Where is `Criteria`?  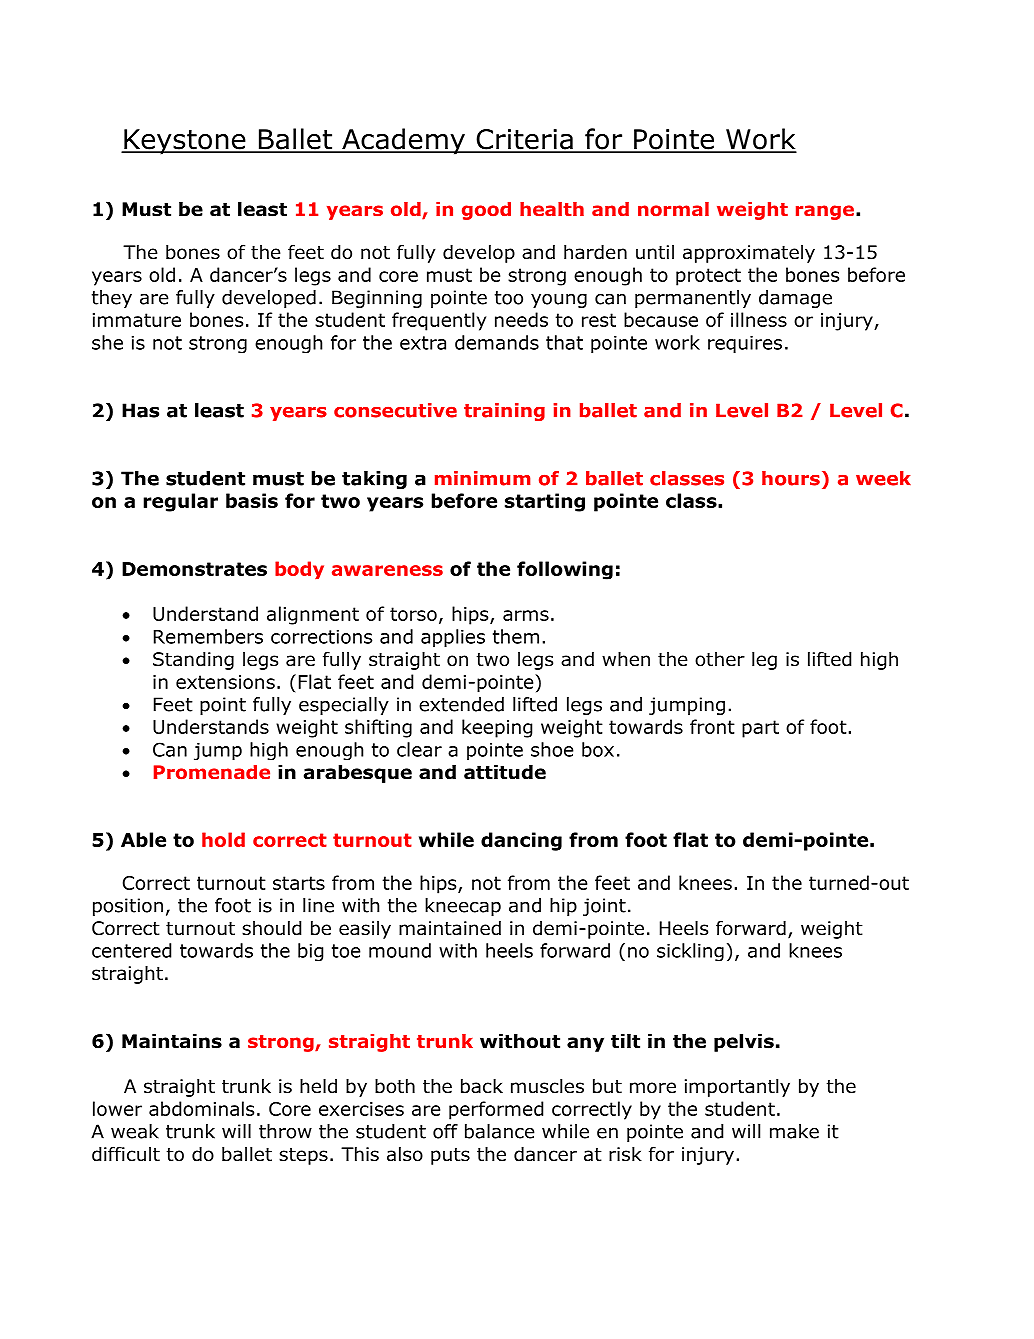
Criteria is located at coordinates (524, 140).
